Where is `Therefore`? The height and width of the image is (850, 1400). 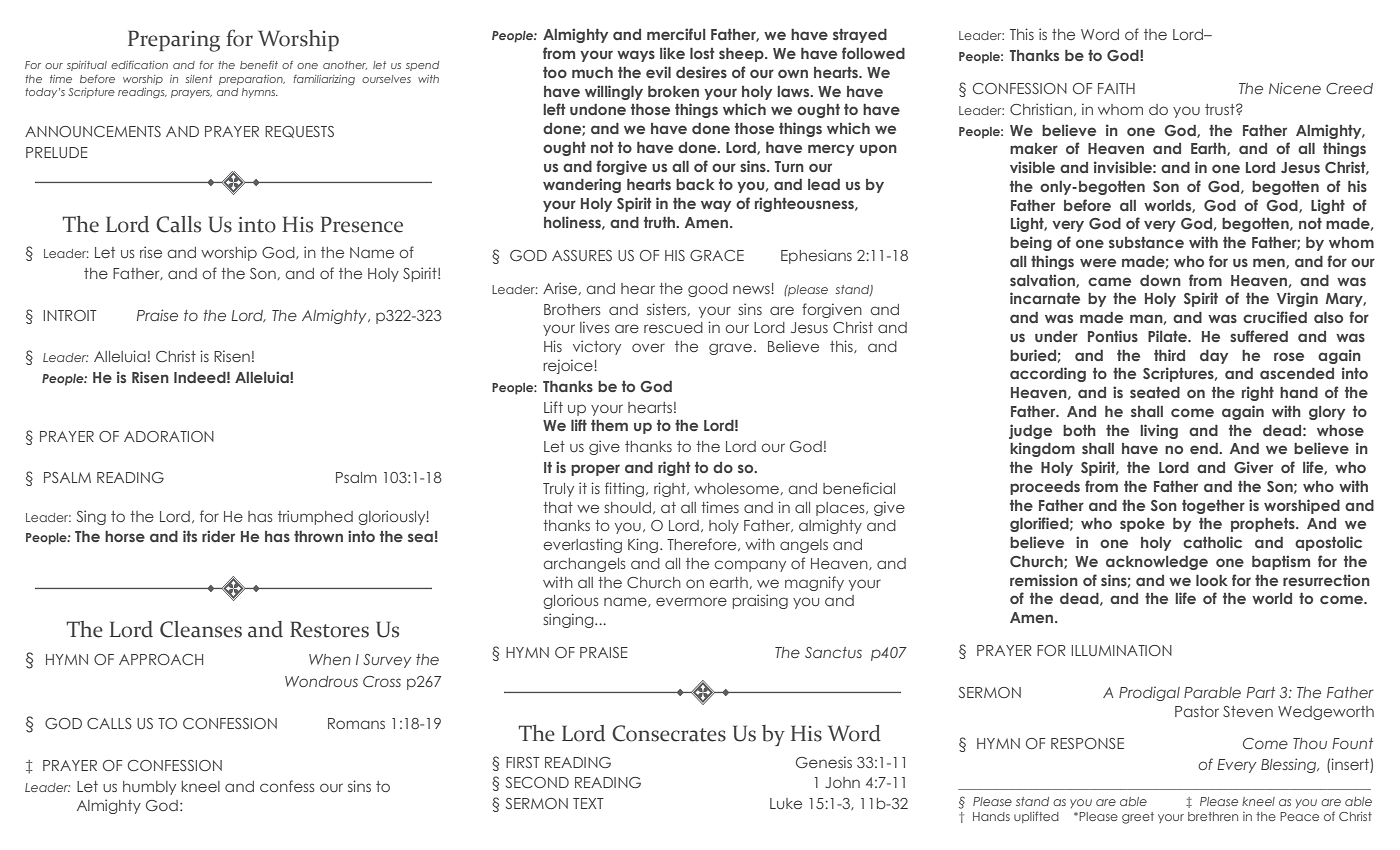 Therefore is located at coordinates (703, 544).
